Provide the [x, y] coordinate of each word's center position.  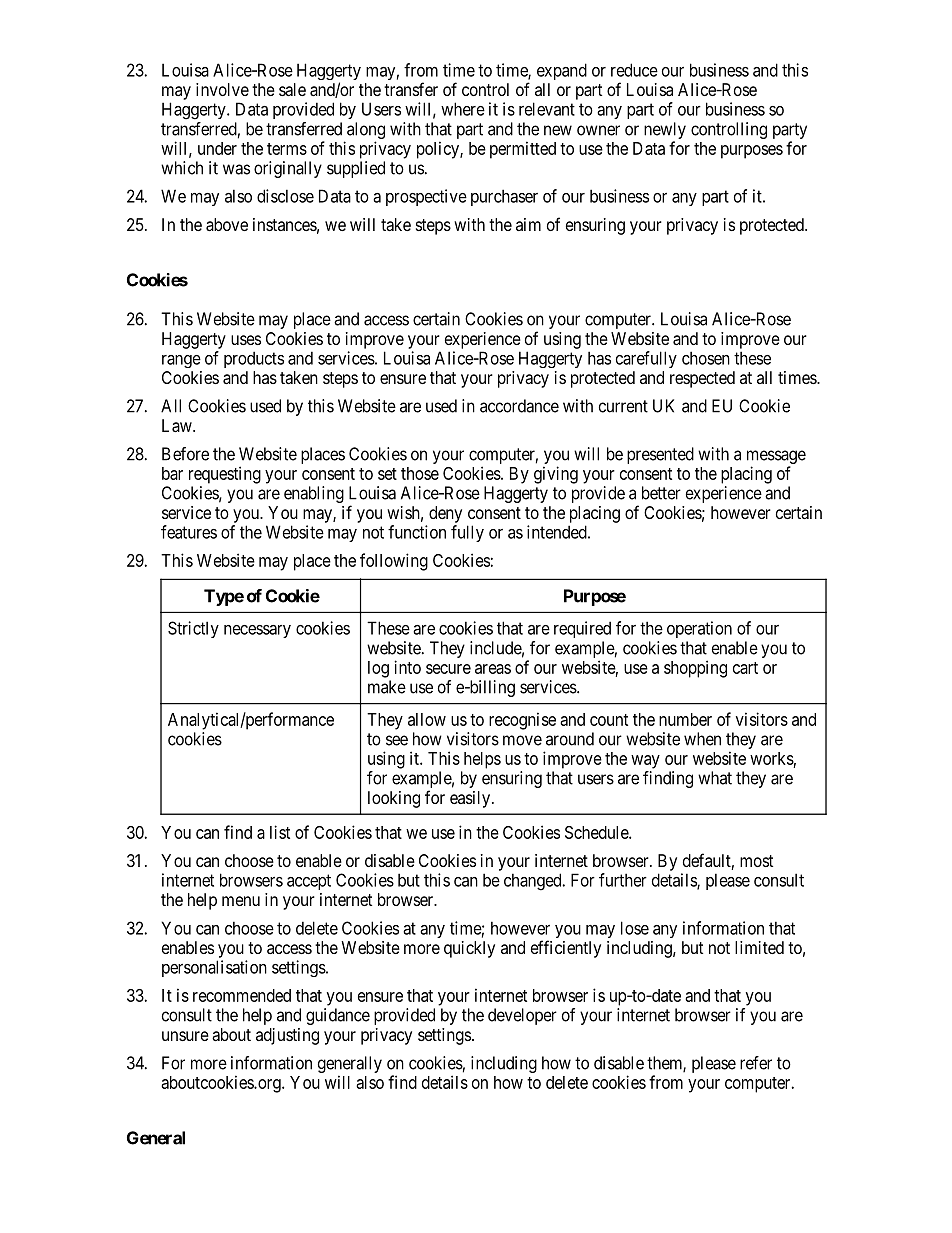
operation [699, 629]
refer [756, 1063]
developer [522, 1016]
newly [665, 130]
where [463, 109]
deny [445, 514]
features [189, 532]
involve [222, 89]
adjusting [287, 1036]
